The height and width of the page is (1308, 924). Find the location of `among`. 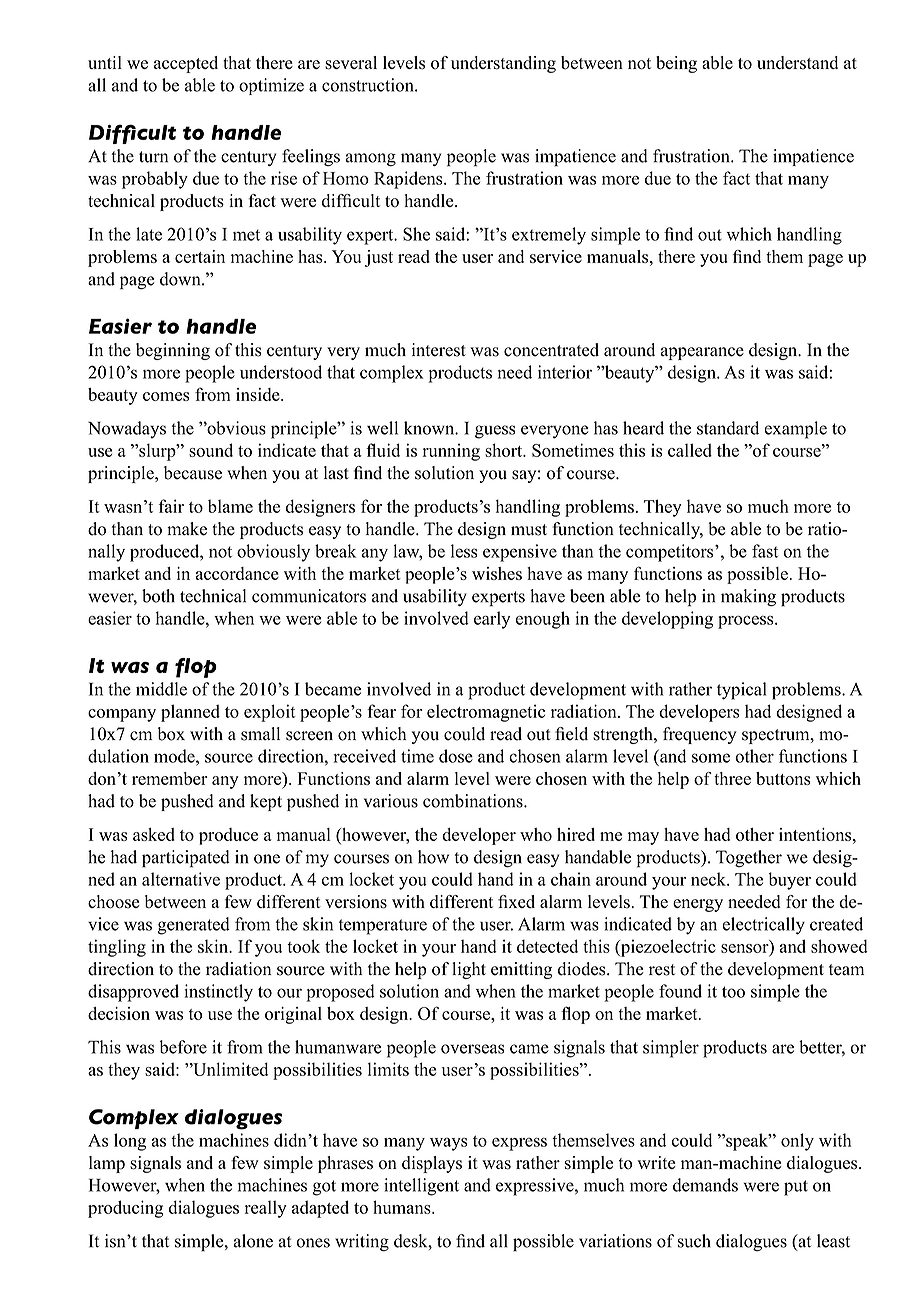

among is located at coordinates (370, 160).
